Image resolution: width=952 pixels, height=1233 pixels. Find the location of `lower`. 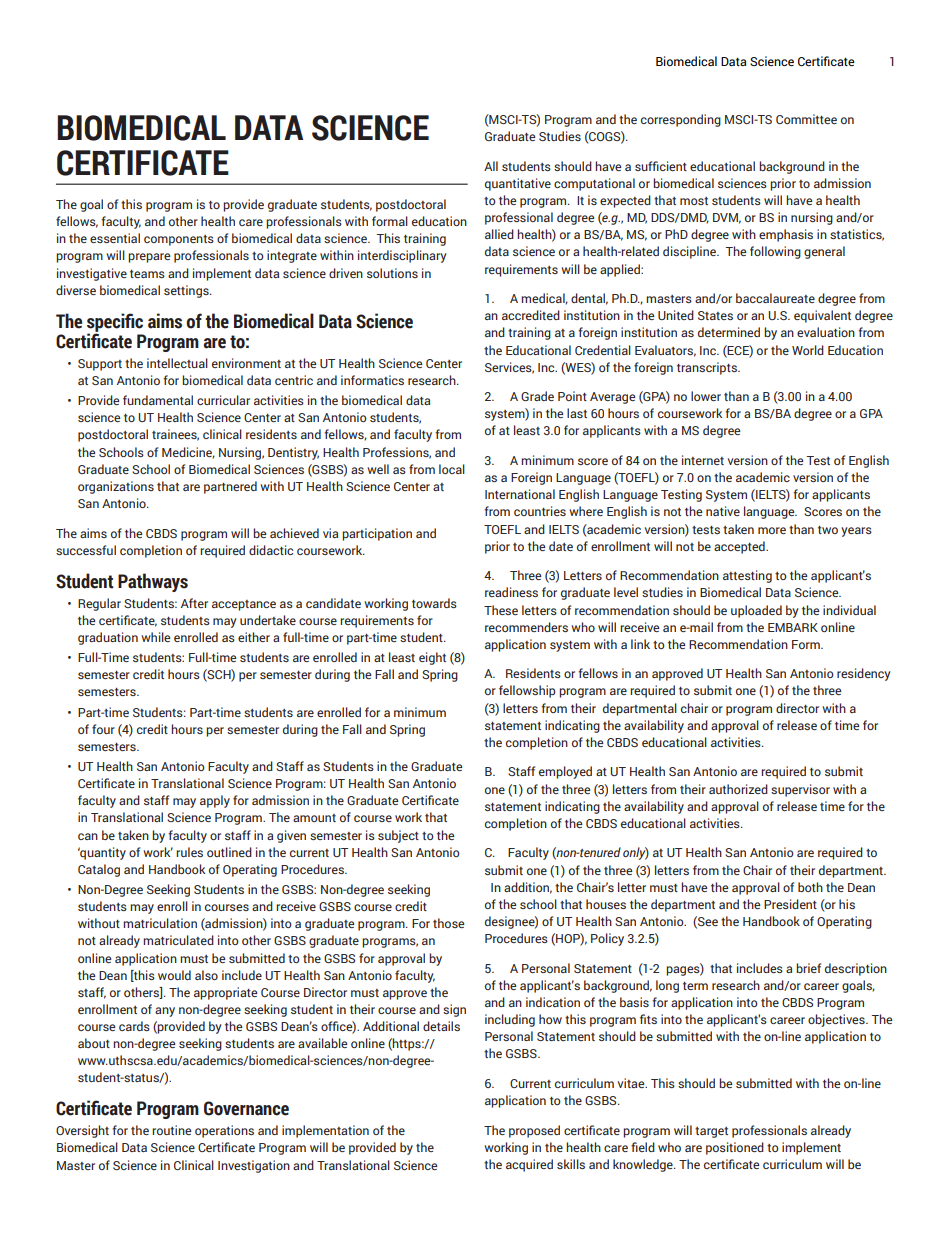

lower is located at coordinates (706, 396).
